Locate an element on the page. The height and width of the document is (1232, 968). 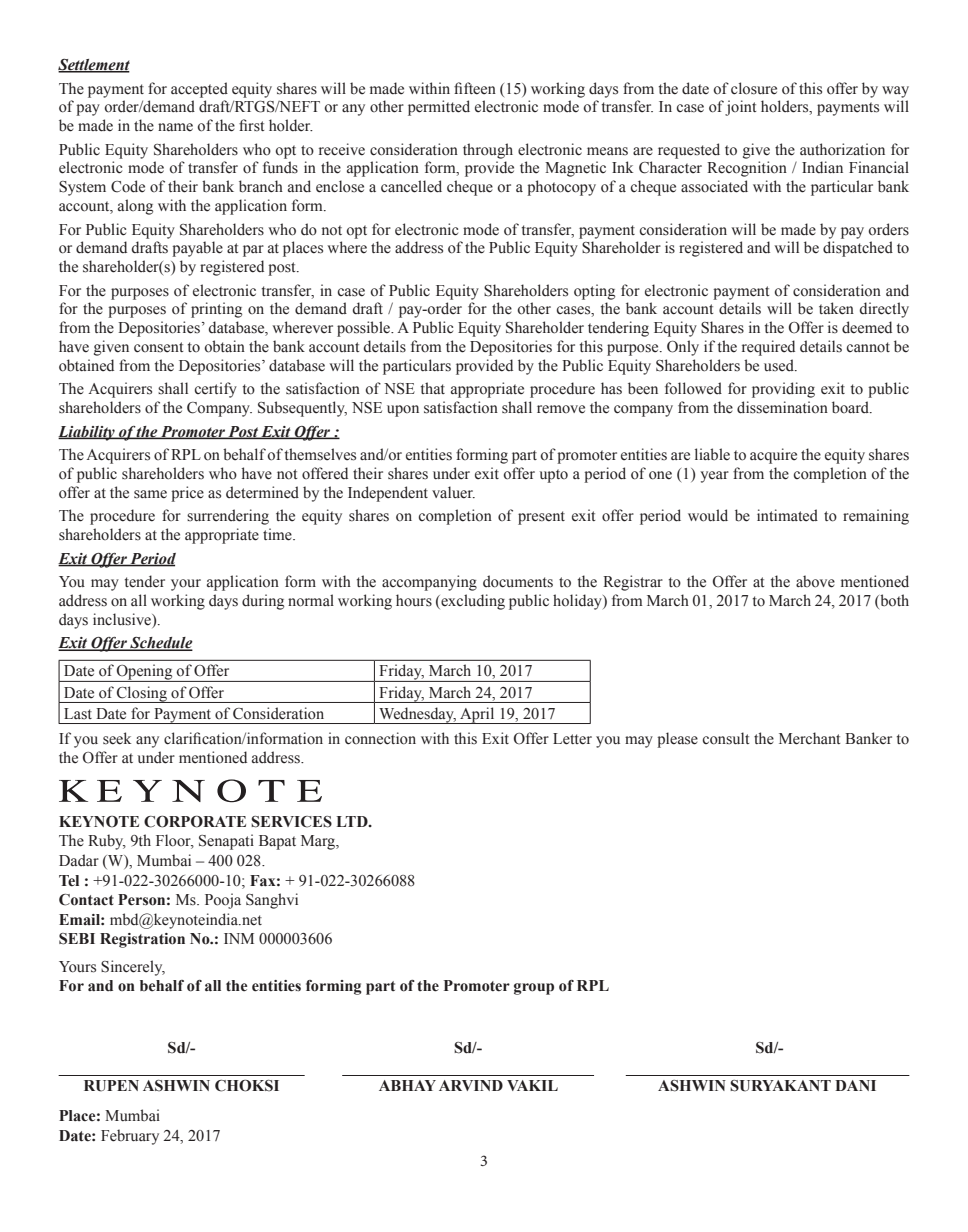
DANI is located at coordinates (855, 1085).
